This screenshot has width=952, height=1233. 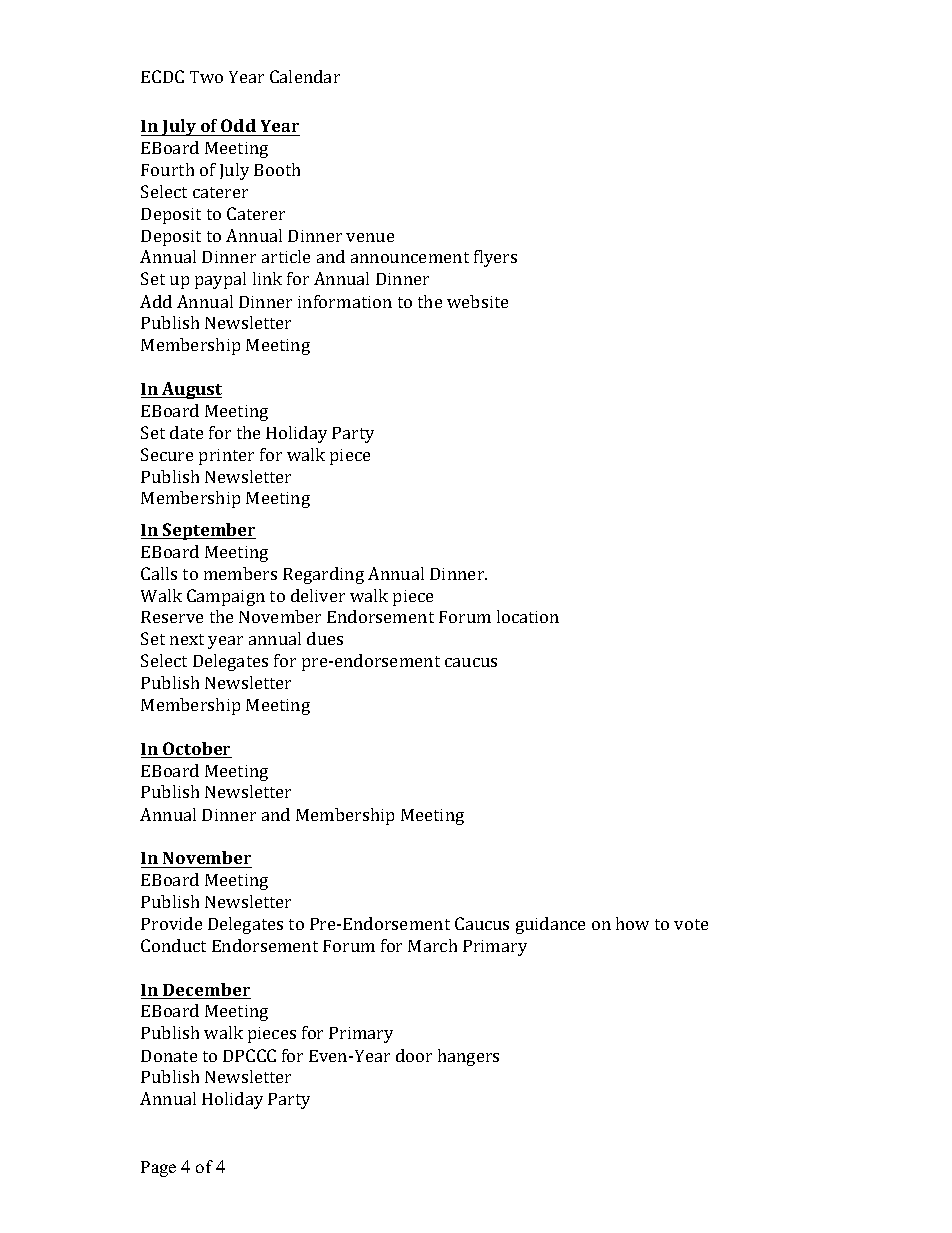 What do you see at coordinates (432, 945) in the screenshot?
I see `March` at bounding box center [432, 945].
